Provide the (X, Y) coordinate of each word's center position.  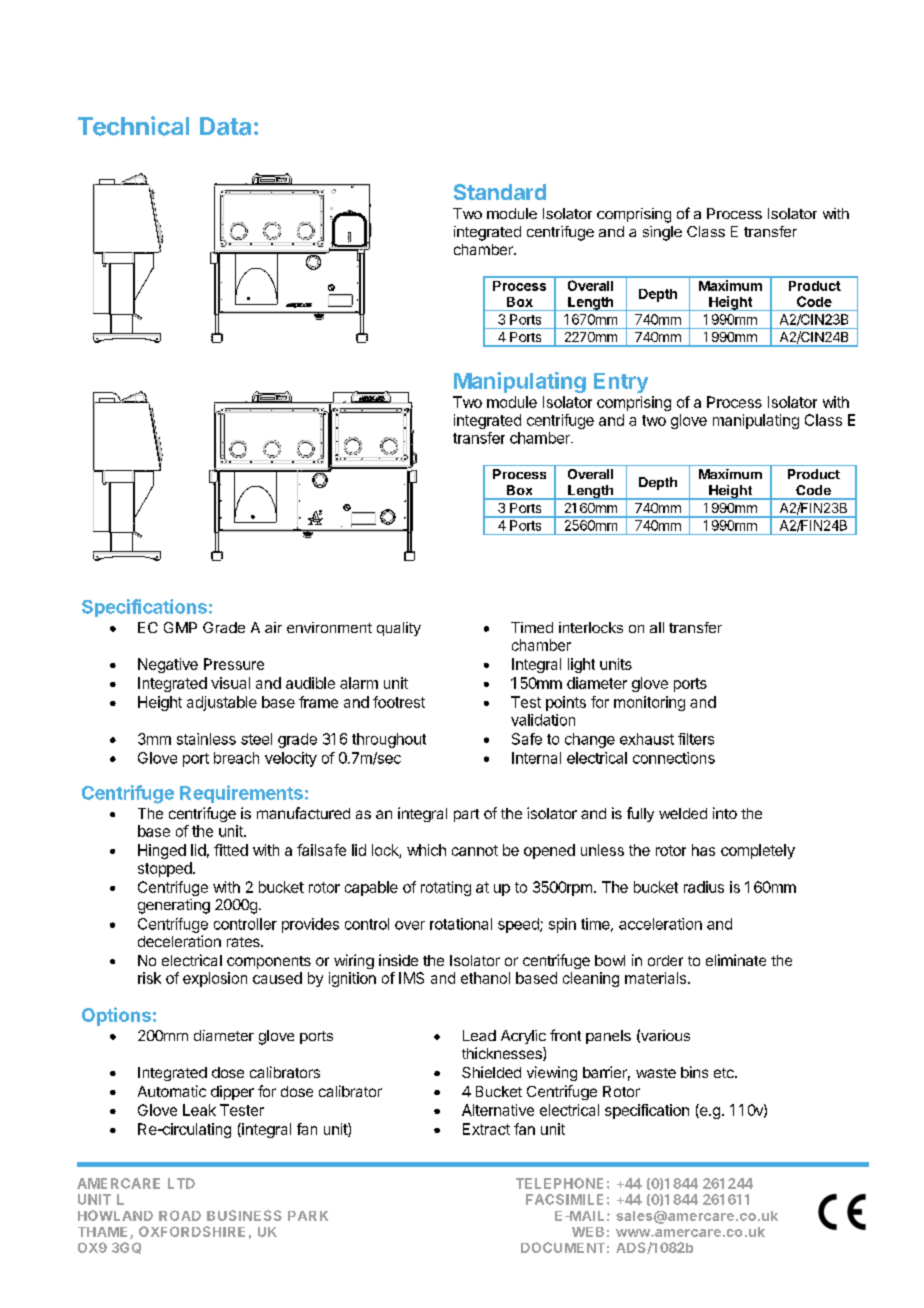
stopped (166, 869)
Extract (486, 1129)
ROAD (180, 1215)
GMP (180, 627)
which (426, 850)
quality (399, 629)
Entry (621, 383)
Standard (500, 192)
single (662, 233)
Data (225, 126)
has (703, 850)
